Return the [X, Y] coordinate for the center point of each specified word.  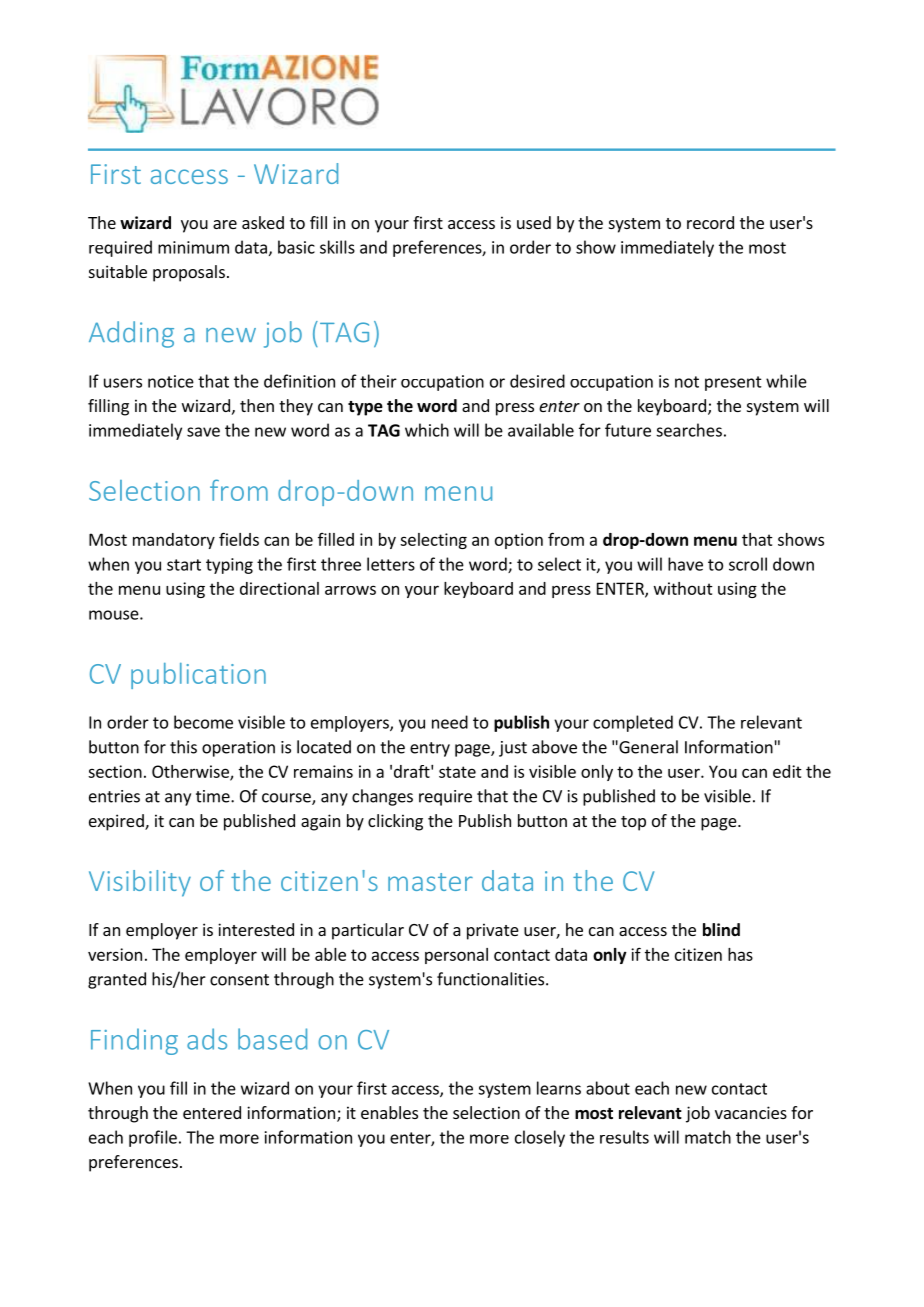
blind [721, 929]
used [534, 222]
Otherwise [191, 772]
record [710, 222]
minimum [193, 247]
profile [153, 1138]
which [427, 430]
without [683, 588]
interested [256, 929]
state [457, 772]
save [203, 432]
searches [689, 430]
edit [787, 771]
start [184, 565]
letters [391, 564]
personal [456, 956]
